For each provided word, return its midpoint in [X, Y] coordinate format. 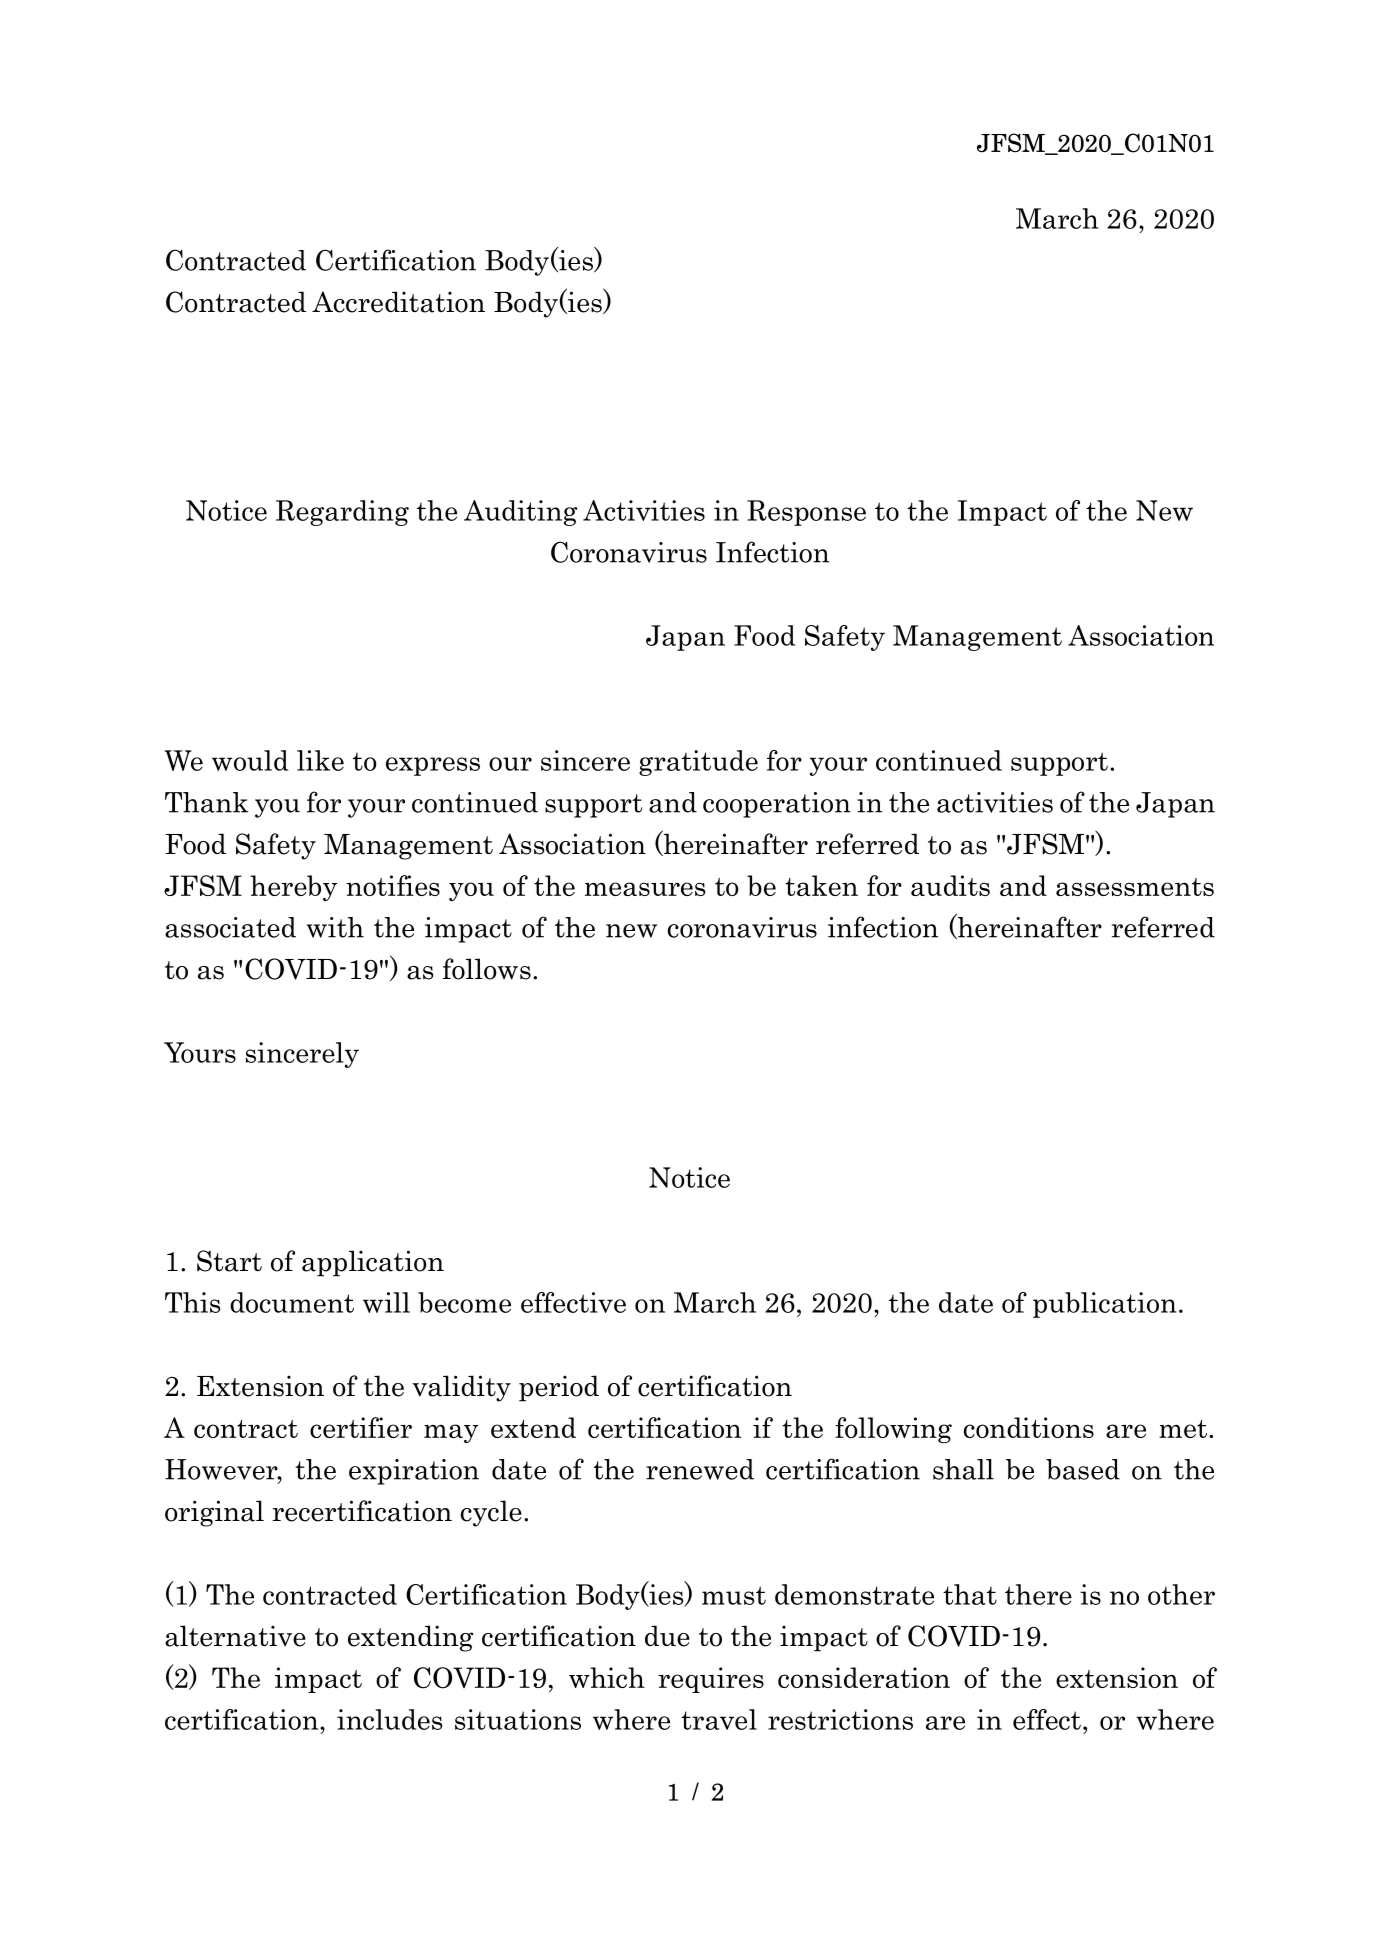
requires [711, 1680]
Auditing [520, 513]
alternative [235, 1636]
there [1038, 1594]
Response [806, 513]
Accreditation [398, 302]
